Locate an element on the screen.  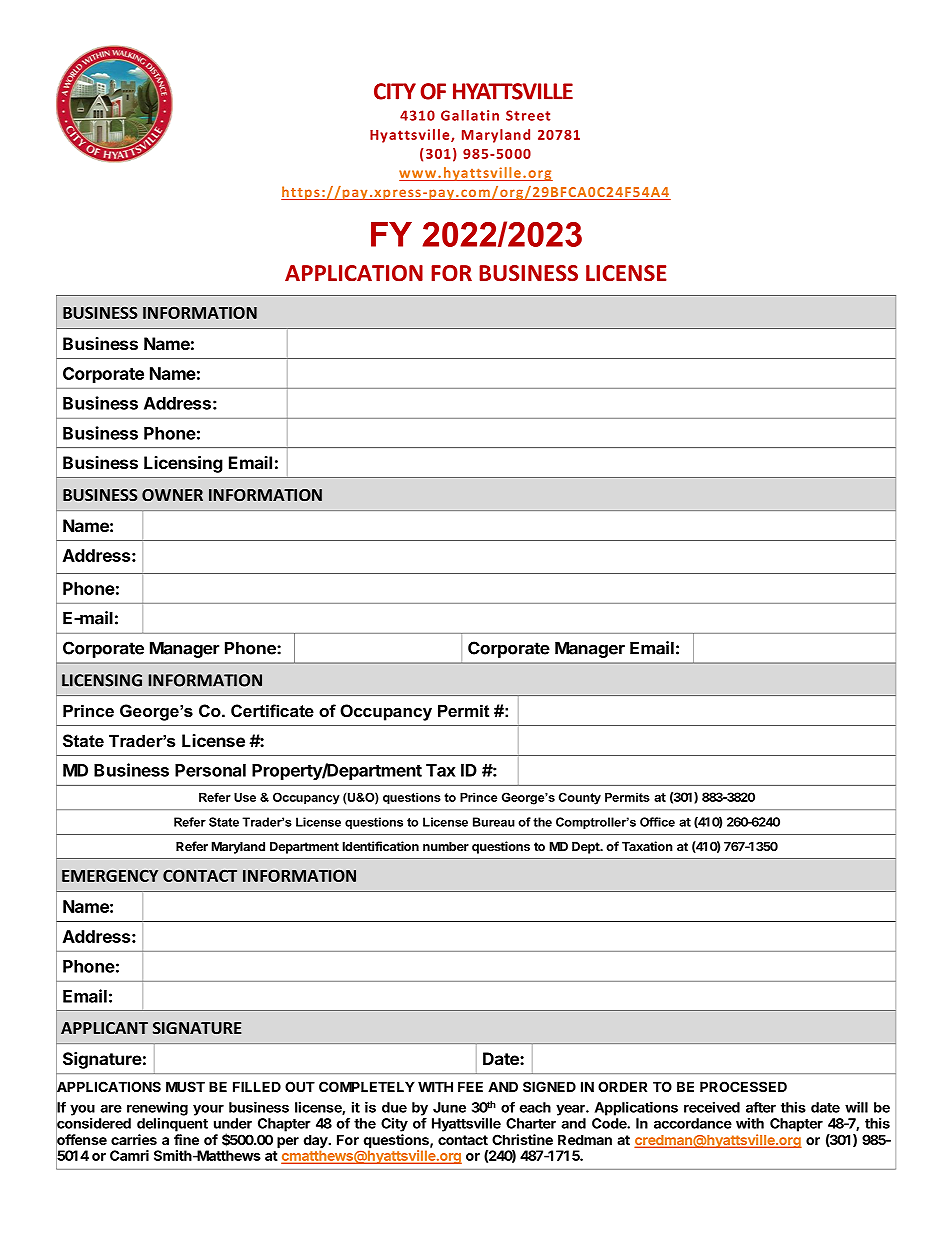
OWNER is located at coordinates (172, 495).
